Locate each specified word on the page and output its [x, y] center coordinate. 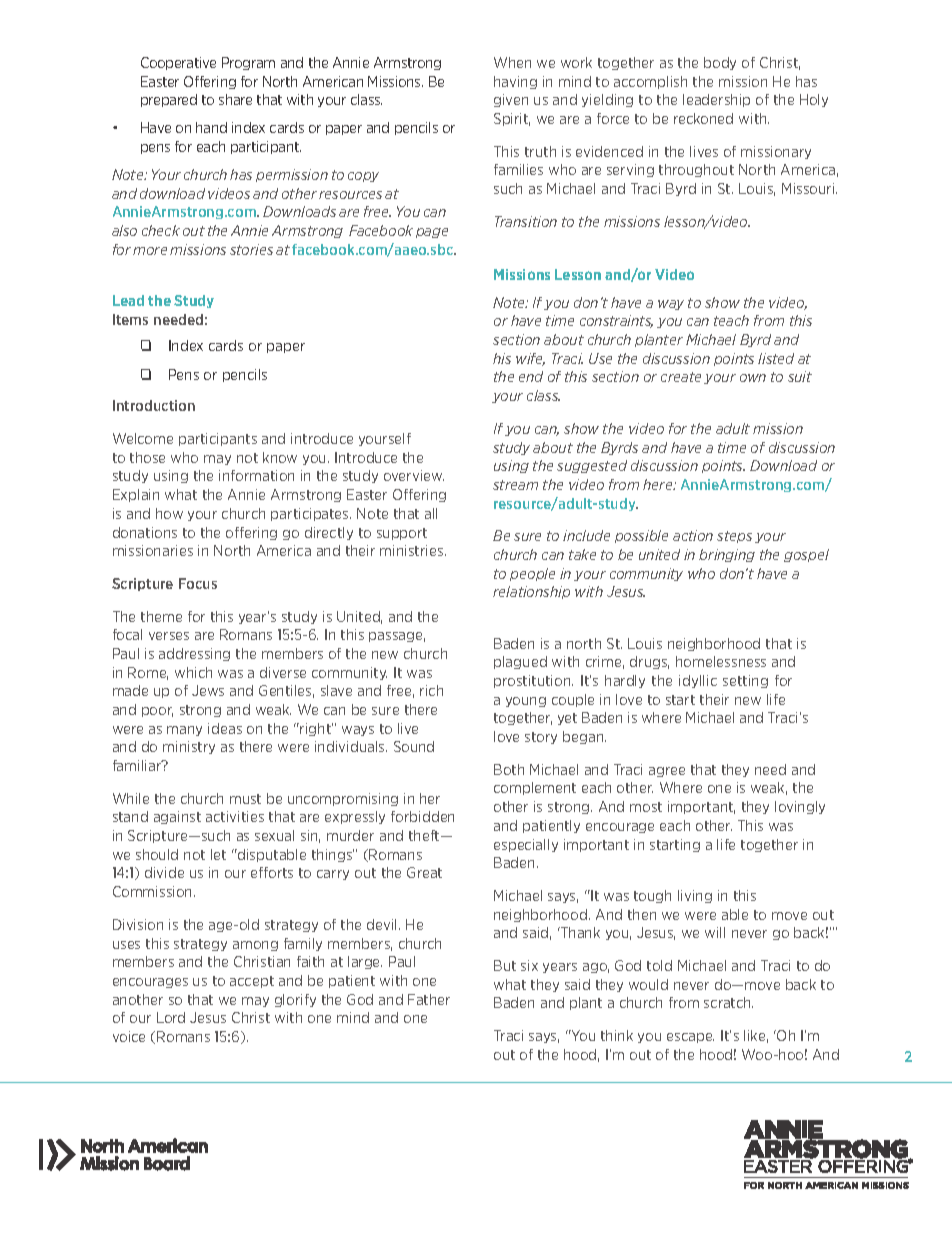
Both [509, 769]
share [235, 99]
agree [667, 772]
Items [130, 319]
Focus [198, 583]
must [245, 799]
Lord [171, 1017]
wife [530, 359]
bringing [727, 555]
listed [776, 358]
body [720, 63]
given [511, 100]
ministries [413, 550]
